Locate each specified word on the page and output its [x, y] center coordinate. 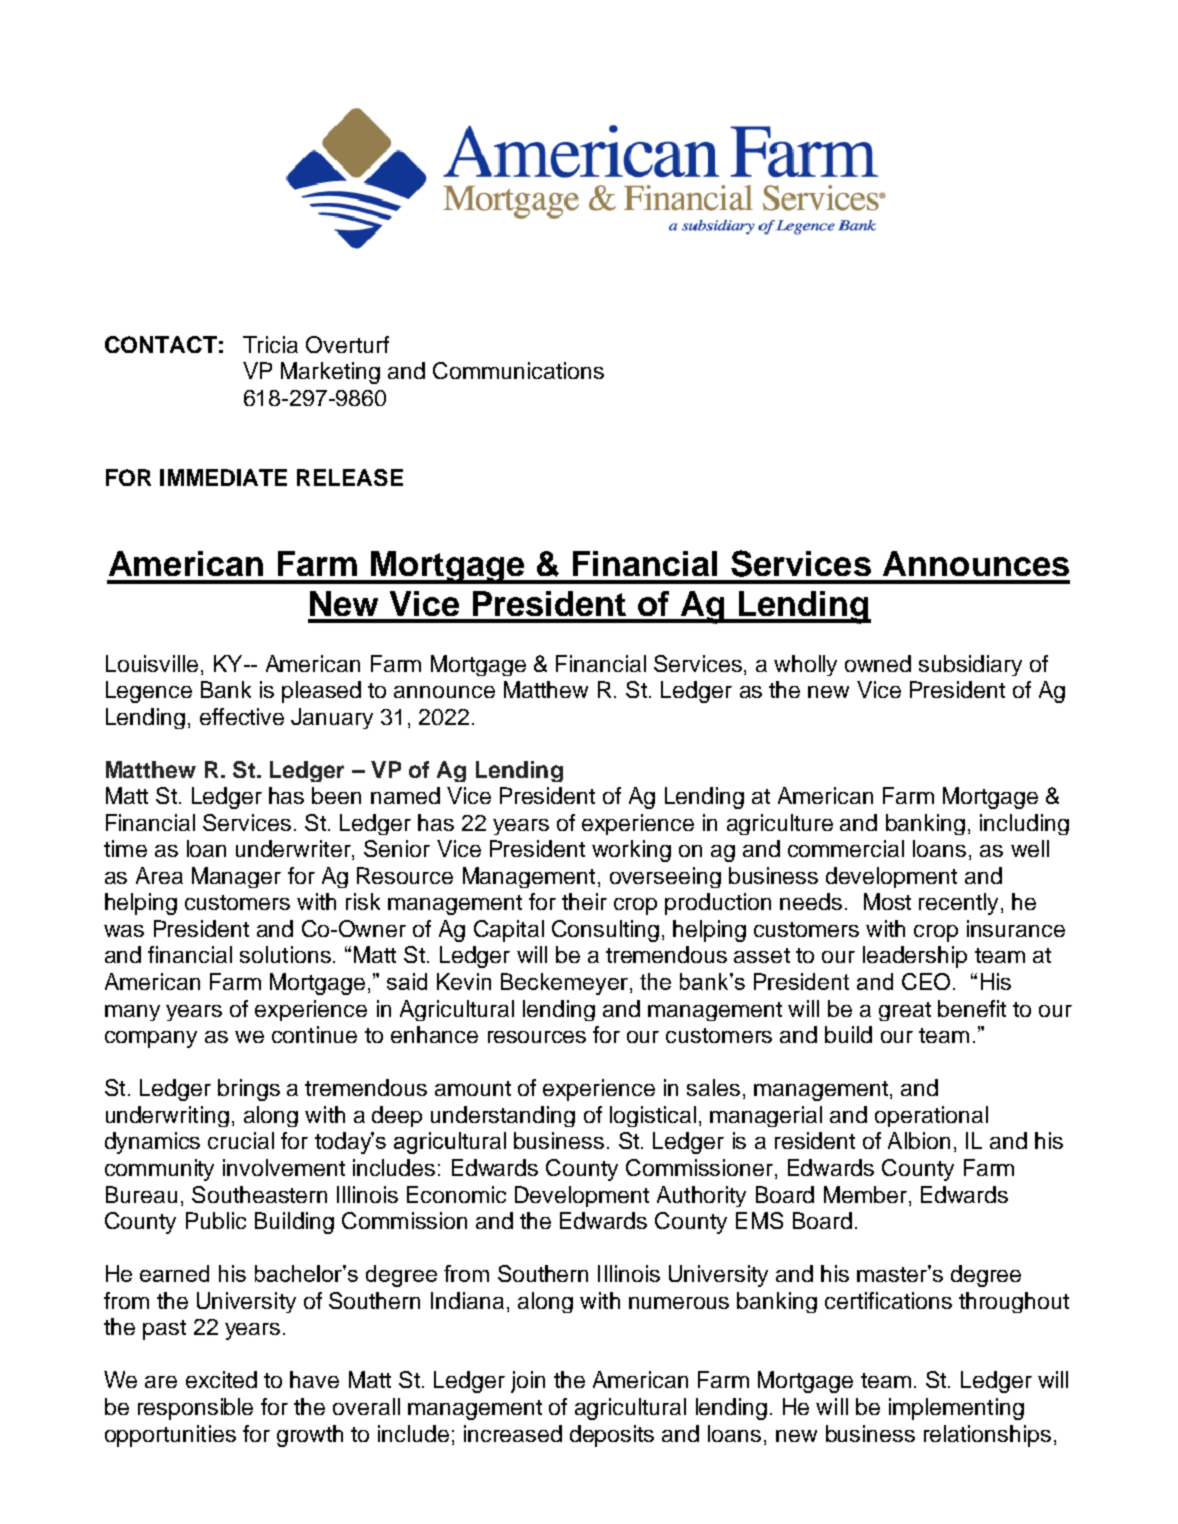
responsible [195, 1409]
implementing [956, 1409]
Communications [518, 370]
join [528, 1382]
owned [878, 663]
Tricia [270, 344]
